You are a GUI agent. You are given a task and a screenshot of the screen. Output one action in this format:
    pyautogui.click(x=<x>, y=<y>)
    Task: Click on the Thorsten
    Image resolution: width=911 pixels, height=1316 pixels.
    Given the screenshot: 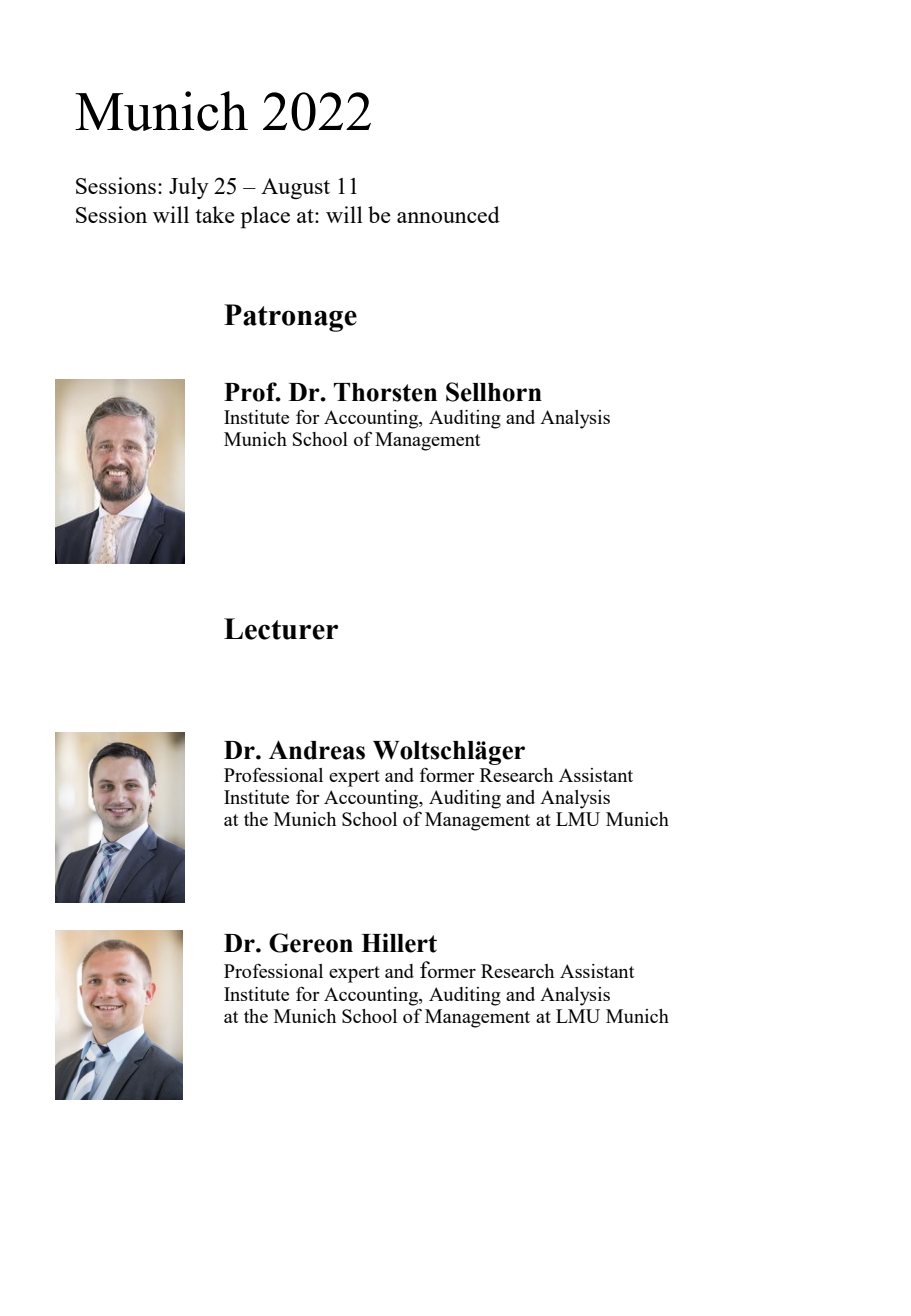 What is the action you would take?
    pyautogui.click(x=385, y=392)
